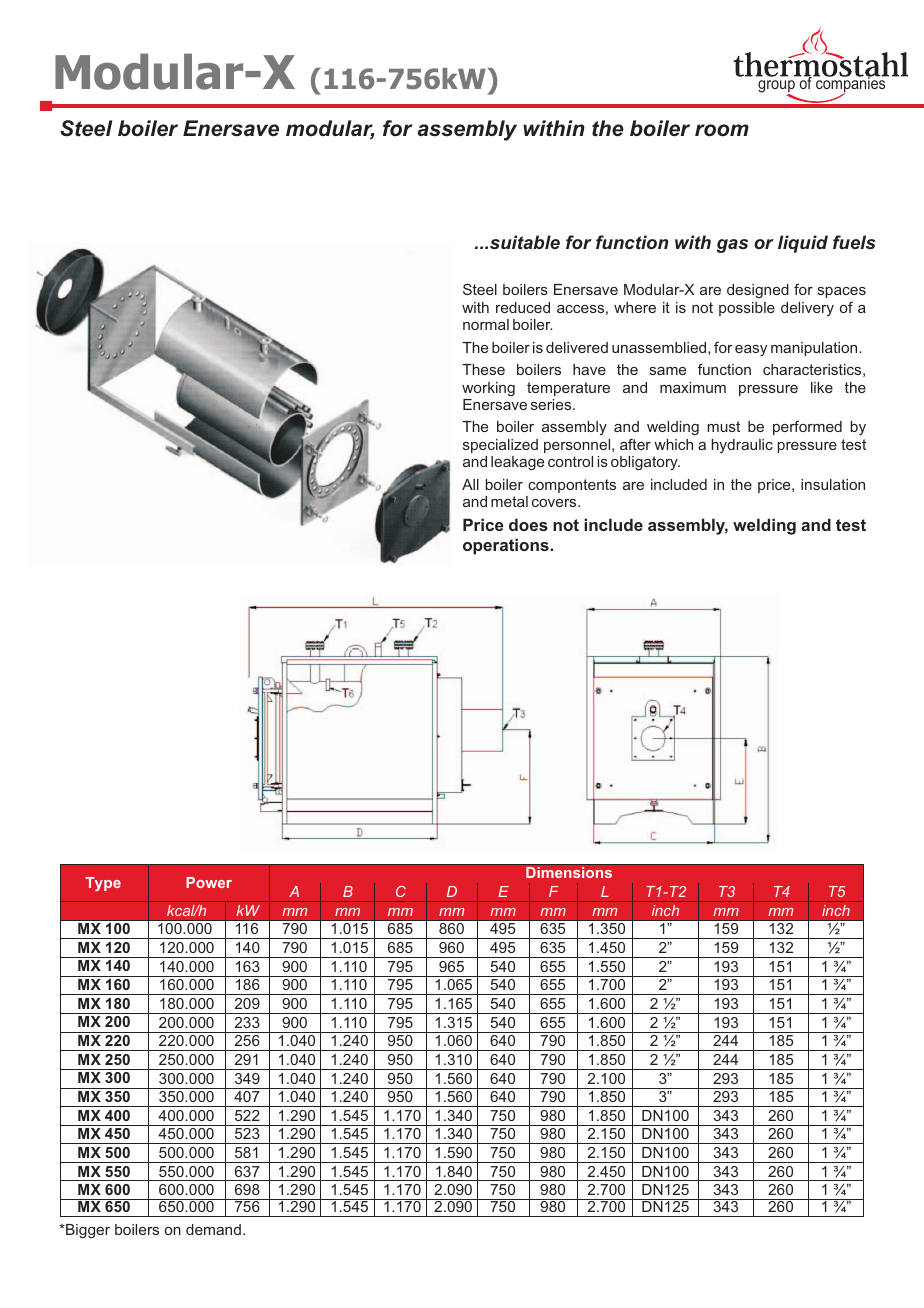 This document has width=924, height=1308. What do you see at coordinates (525, 242) in the document?
I see `suitable` at bounding box center [525, 242].
